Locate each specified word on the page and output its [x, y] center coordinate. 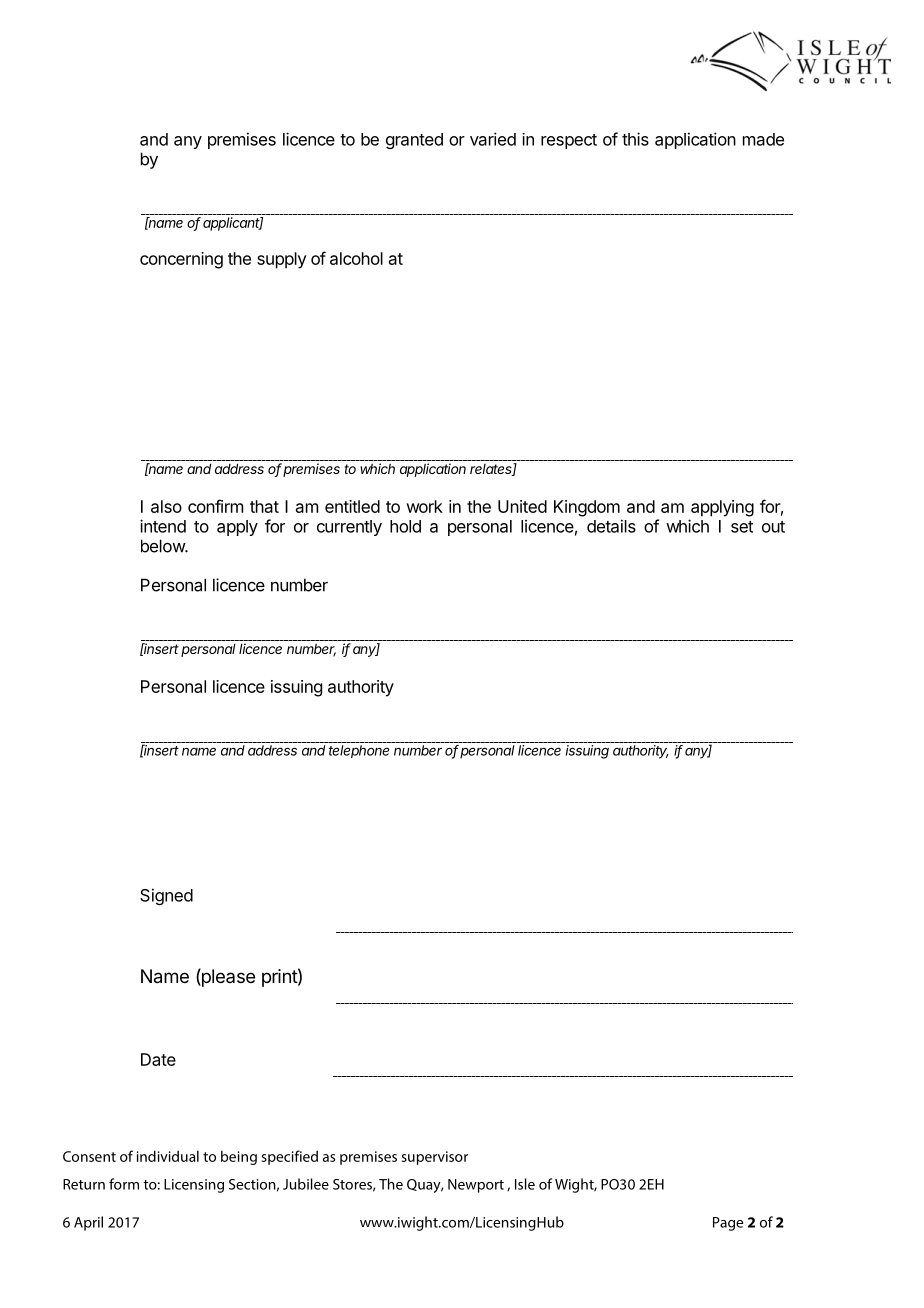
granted [414, 141]
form [124, 1184]
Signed [166, 896]
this [635, 139]
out [773, 527]
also [166, 506]
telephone [359, 751]
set [742, 527]
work [424, 506]
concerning [181, 260]
